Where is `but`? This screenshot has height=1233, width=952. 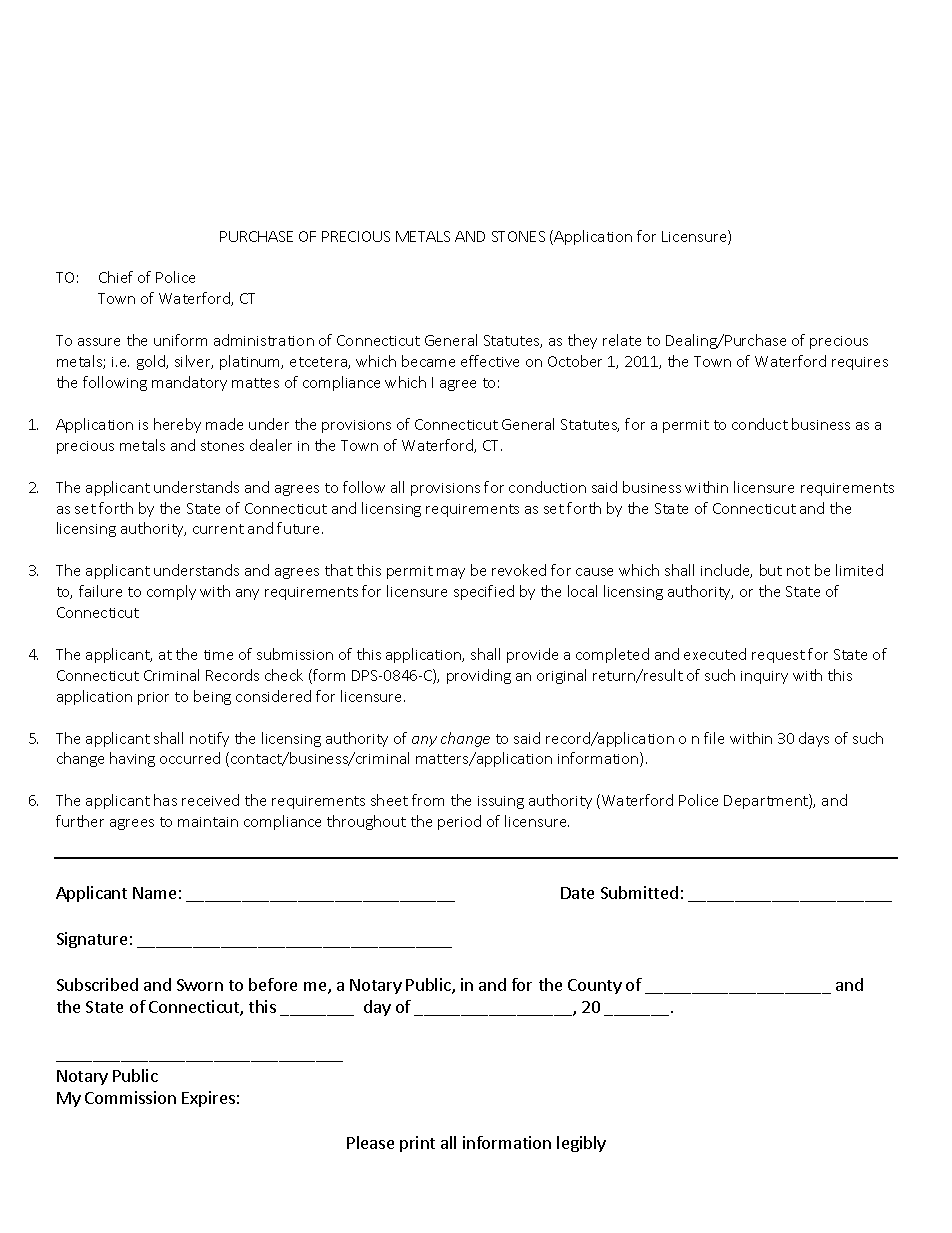 but is located at coordinates (771, 570).
